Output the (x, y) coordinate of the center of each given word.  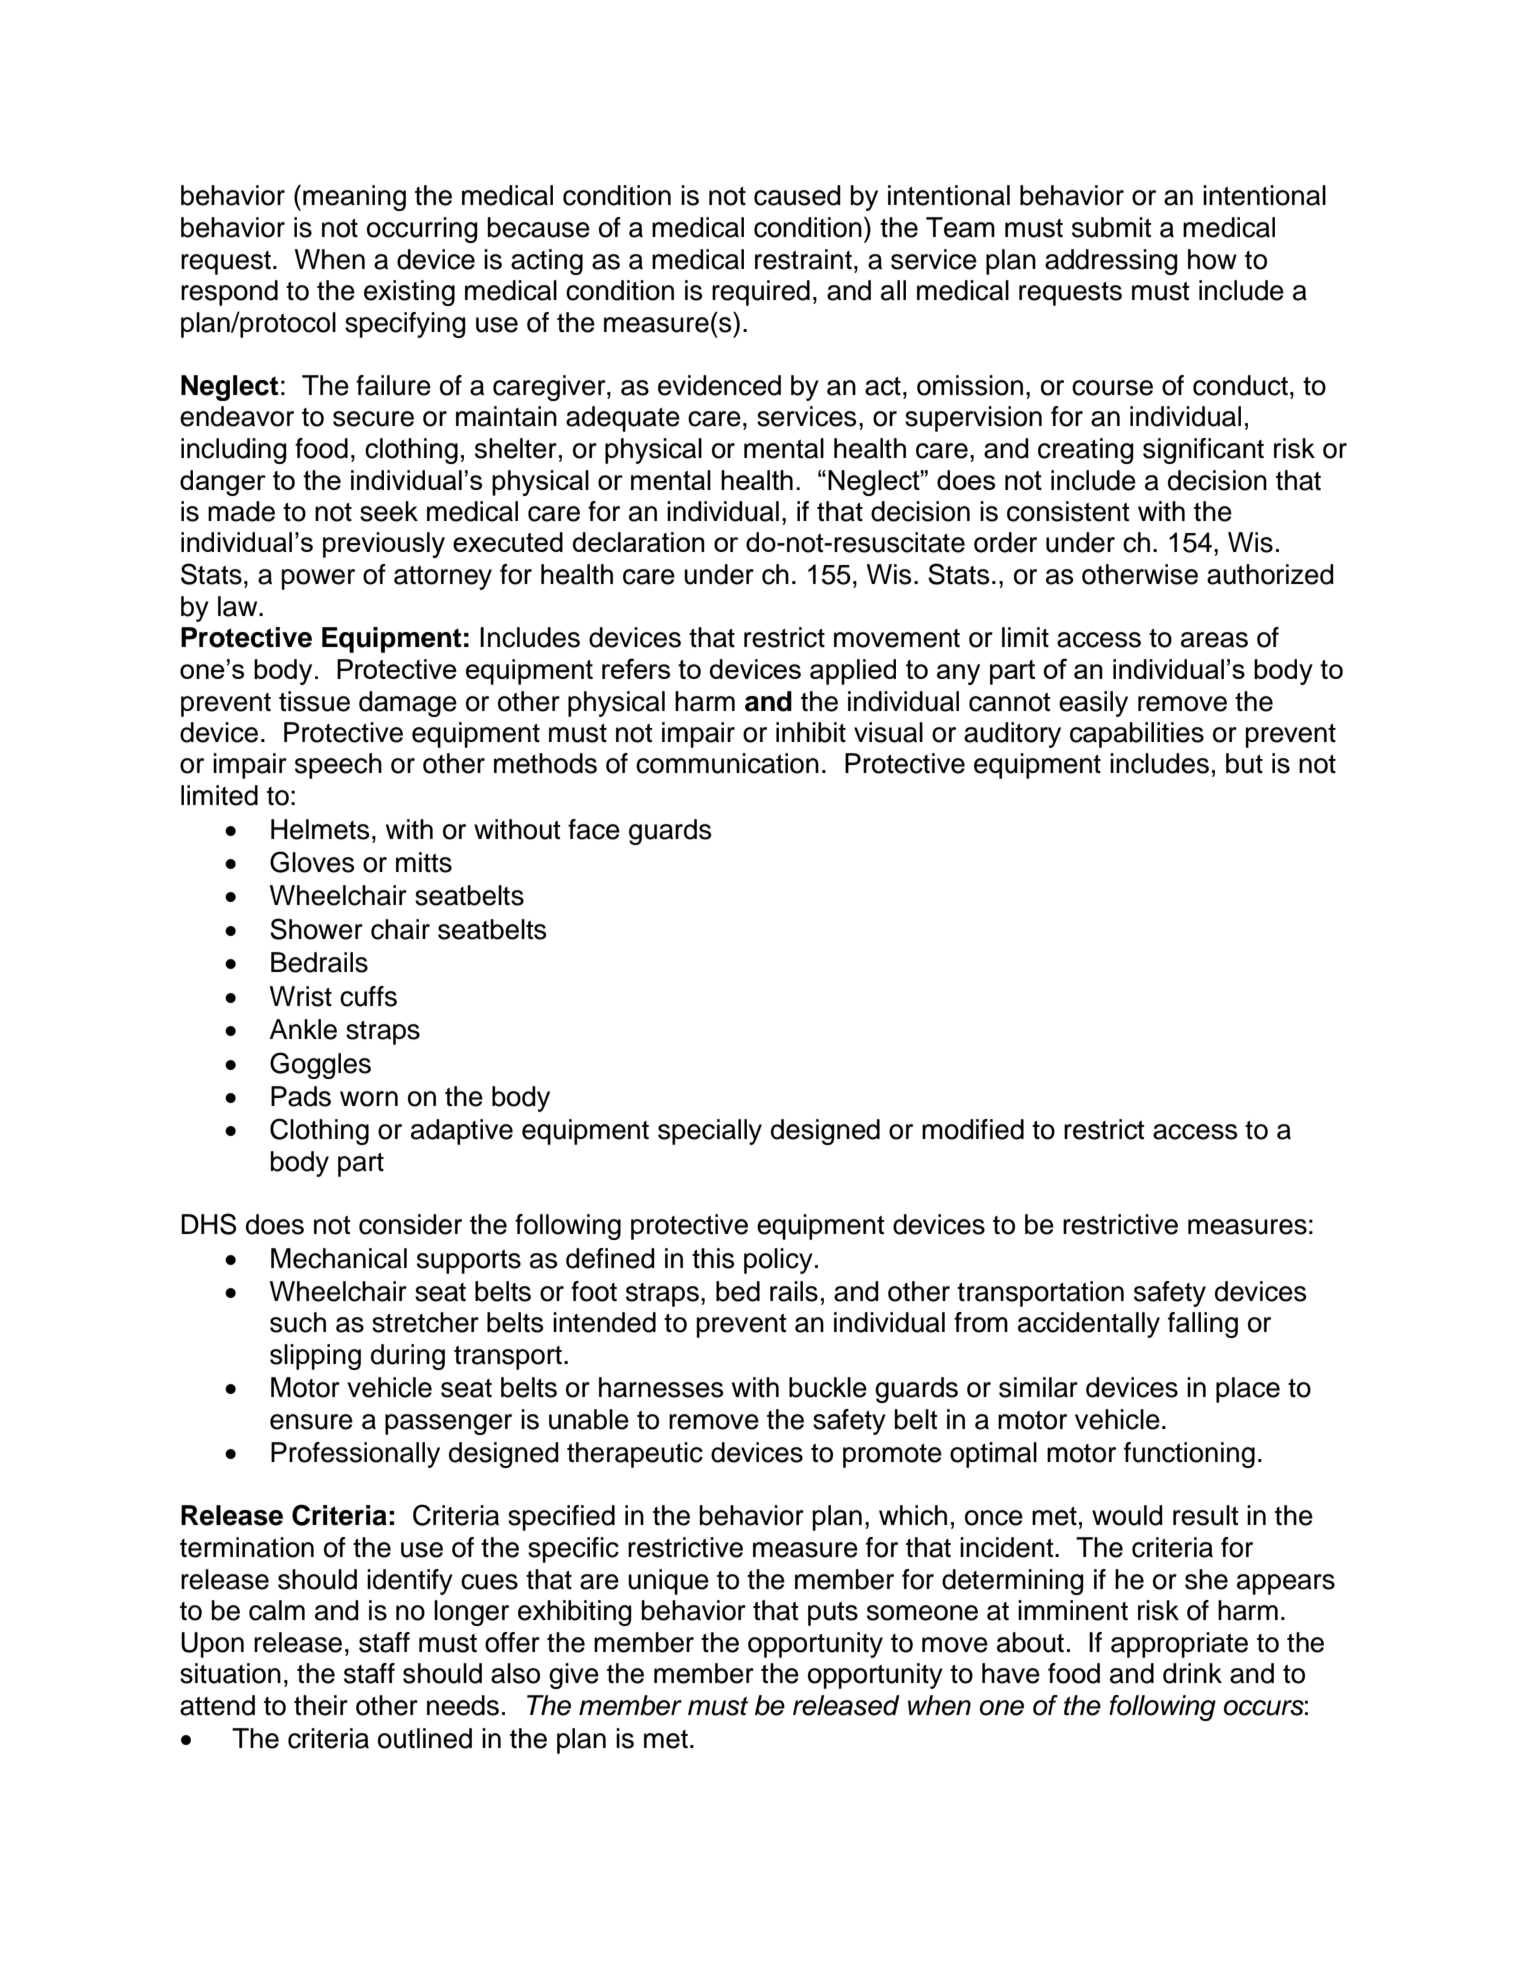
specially (710, 1132)
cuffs (368, 996)
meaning (354, 198)
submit (1112, 227)
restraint (803, 259)
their (321, 1705)
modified (973, 1129)
